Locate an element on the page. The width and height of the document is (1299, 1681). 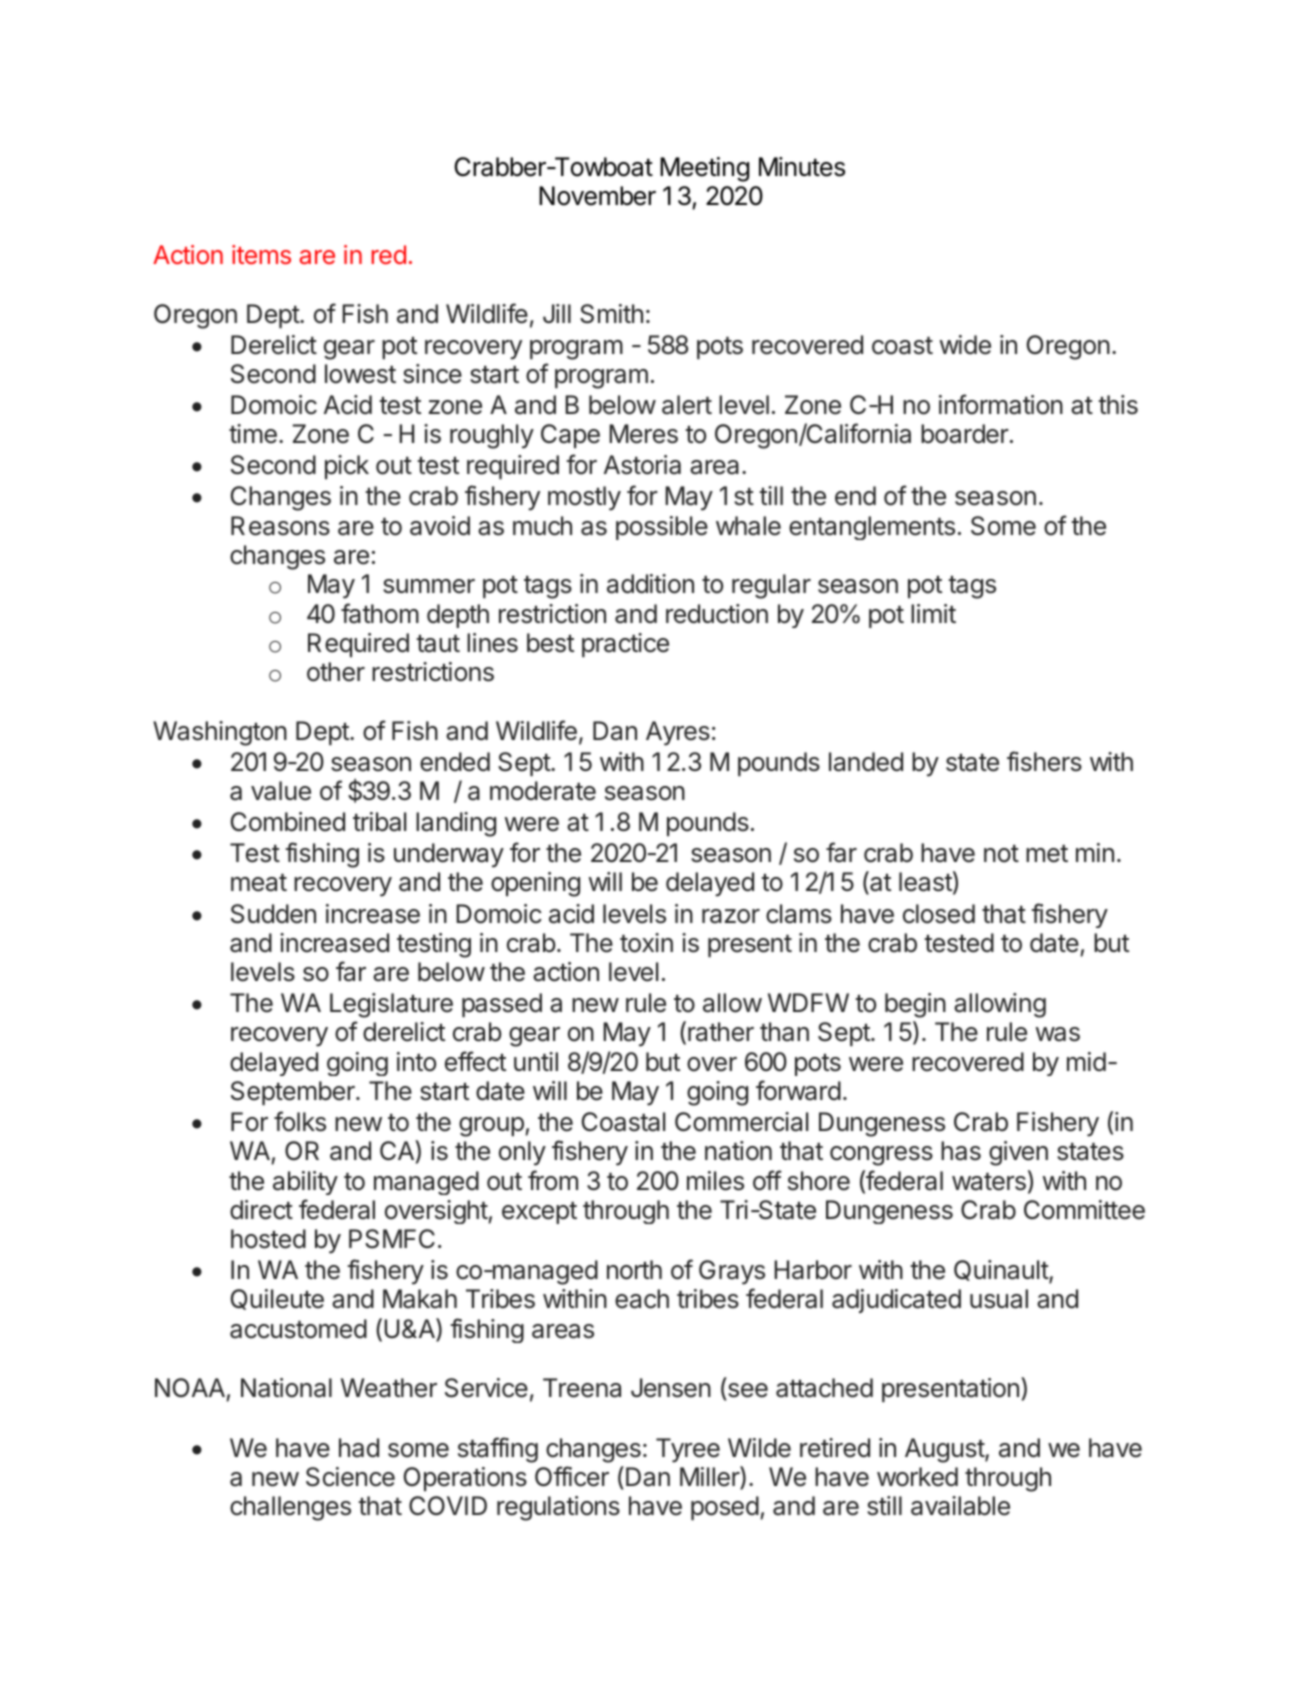
Science is located at coordinates (350, 1477).
